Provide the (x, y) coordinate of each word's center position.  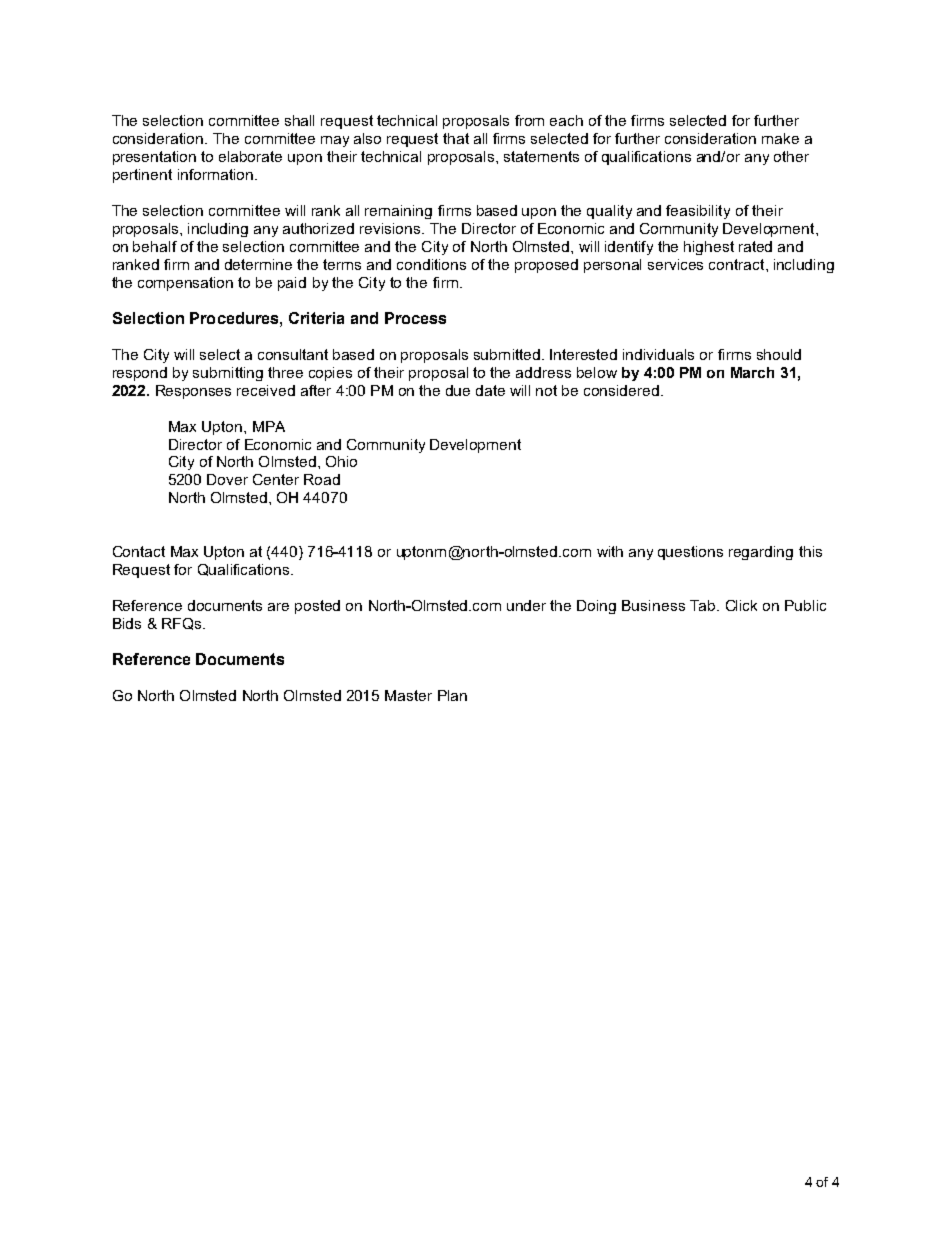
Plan (452, 695)
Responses (193, 392)
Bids (127, 623)
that (456, 138)
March (752, 372)
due (458, 390)
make (780, 138)
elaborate (250, 156)
